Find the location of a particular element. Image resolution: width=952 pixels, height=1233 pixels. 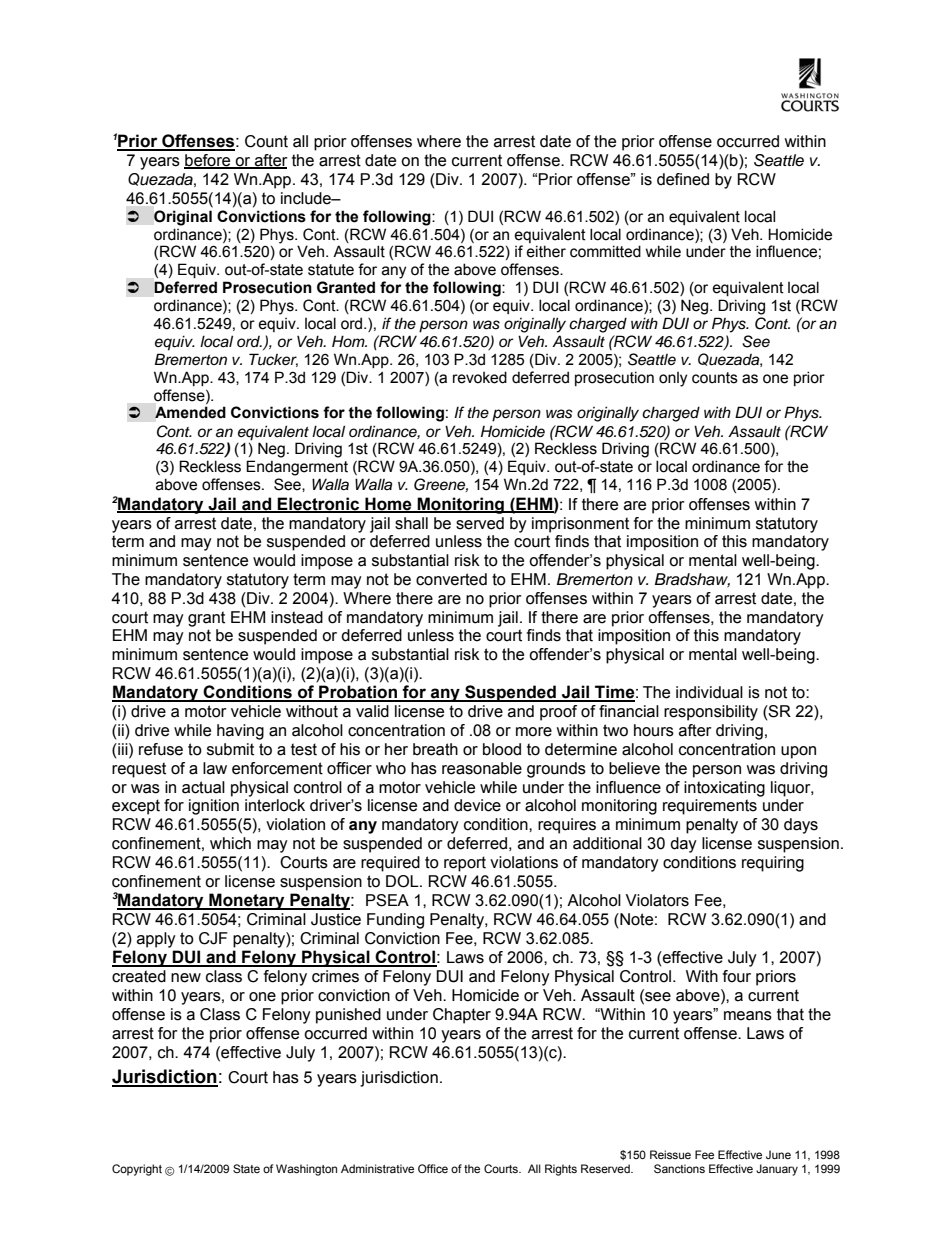

either is located at coordinates (546, 251).
